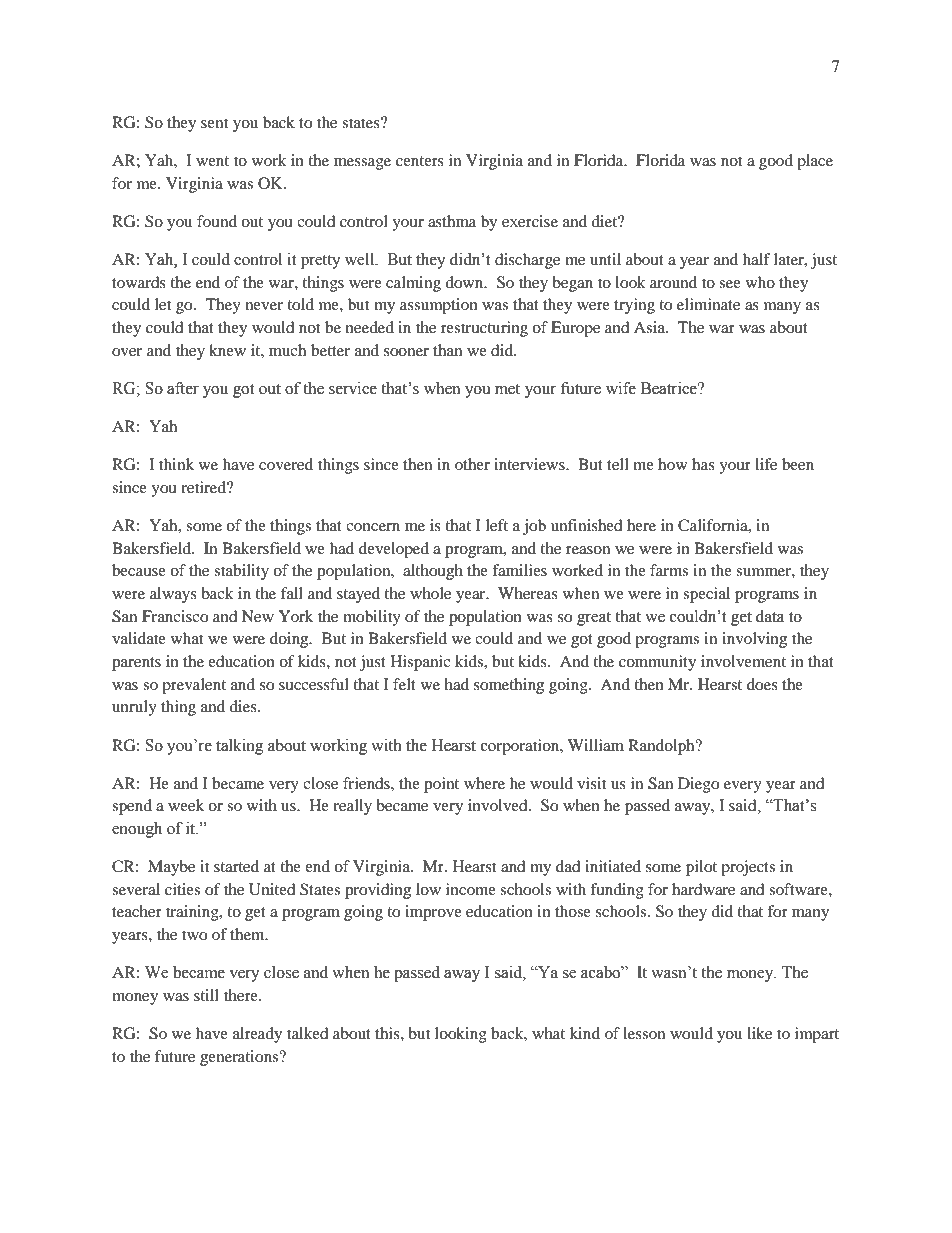 This screenshot has height=1233, width=952. What do you see at coordinates (585, 1033) in the screenshot?
I see `kind` at bounding box center [585, 1033].
